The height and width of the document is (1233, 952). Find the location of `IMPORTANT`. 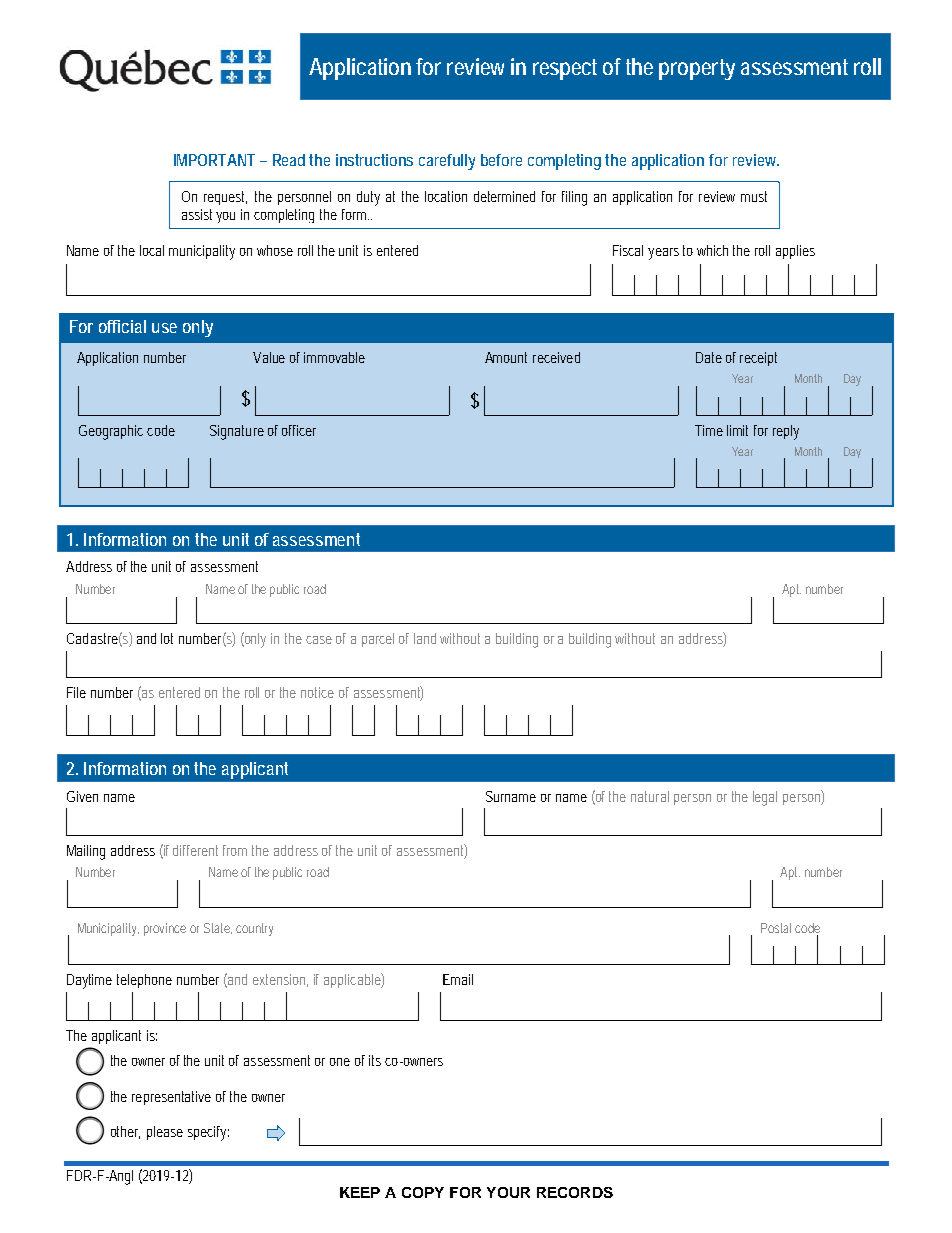

IMPORTANT is located at coordinates (214, 160).
